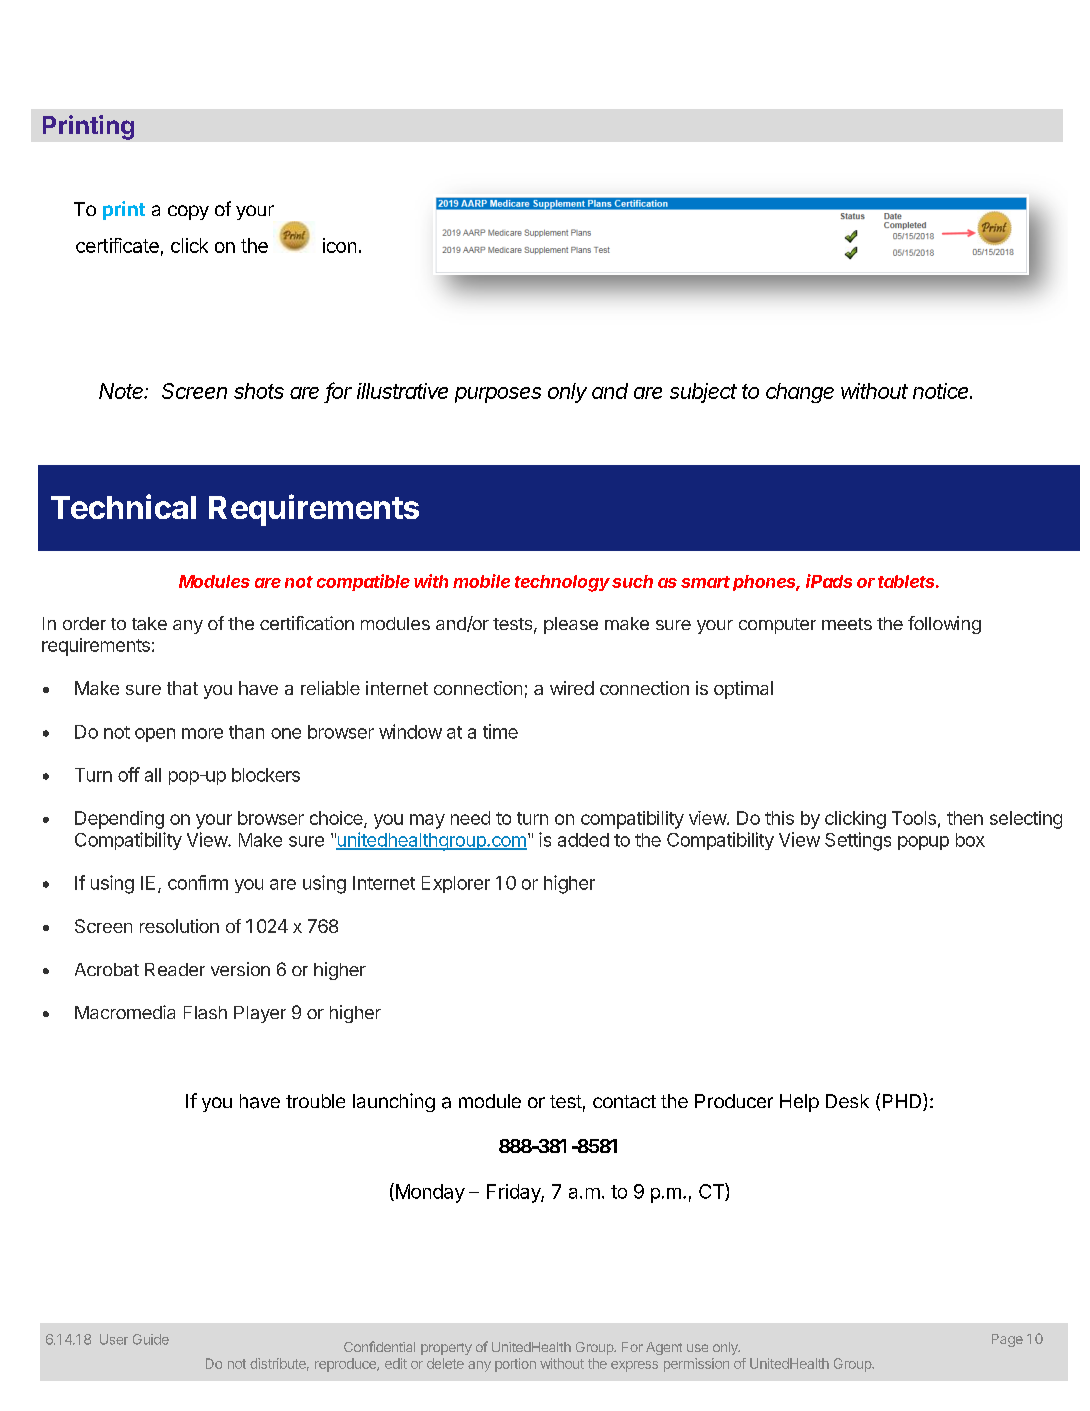  Describe the element at coordinates (944, 625) in the document. I see `following` at that location.
